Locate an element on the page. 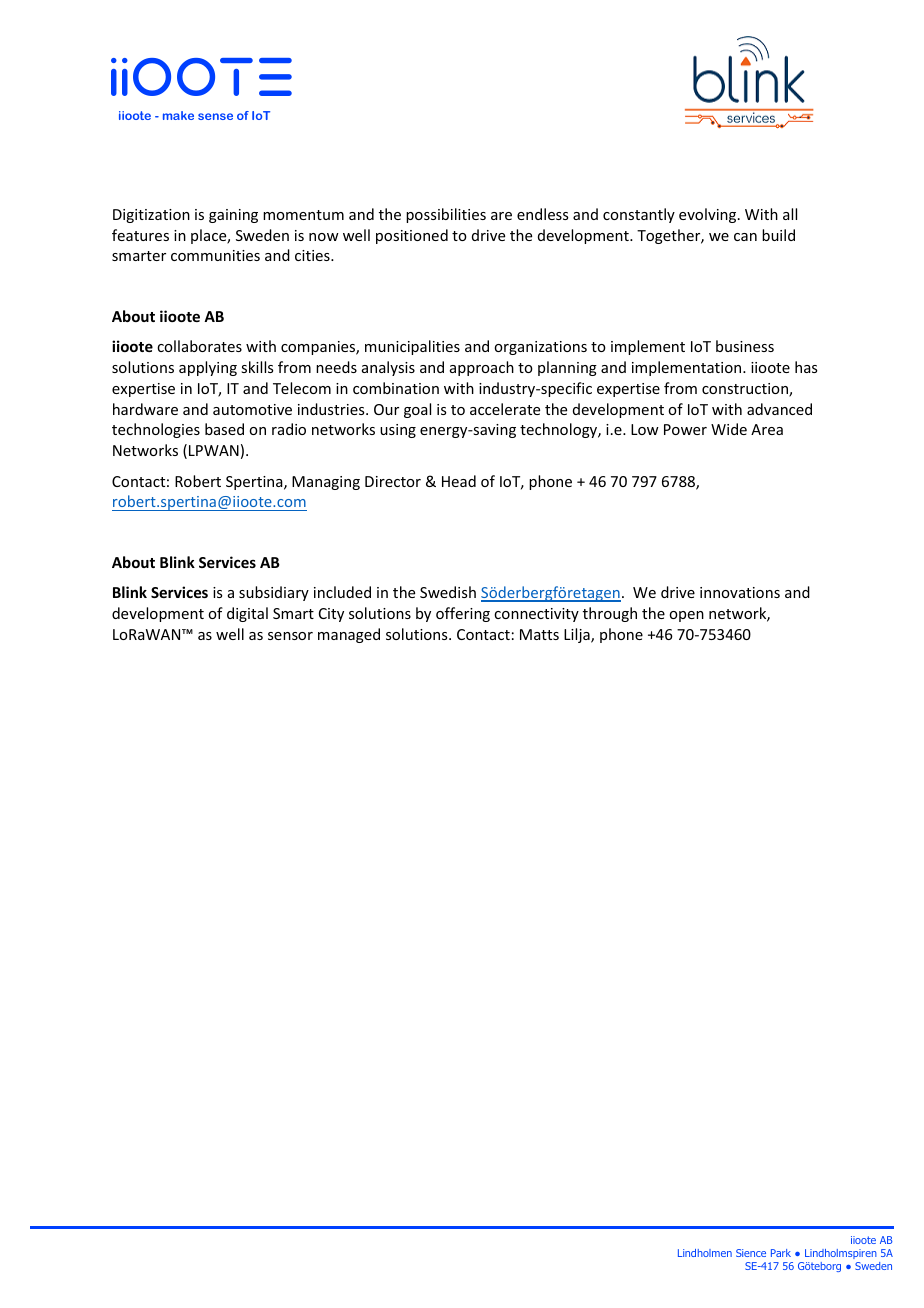  Park is located at coordinates (781, 1253).
